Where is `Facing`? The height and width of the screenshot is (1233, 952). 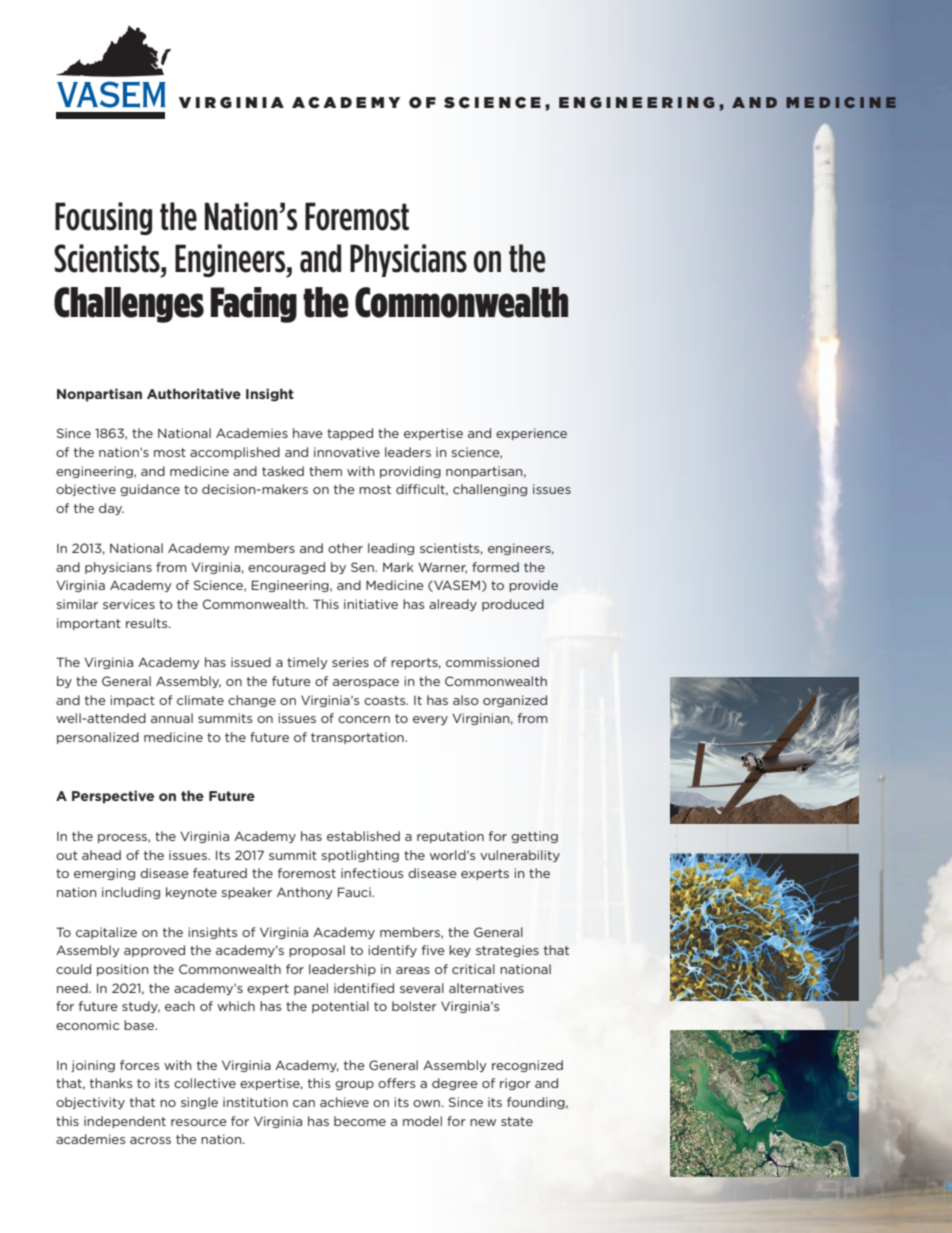
Facing is located at coordinates (254, 305).
